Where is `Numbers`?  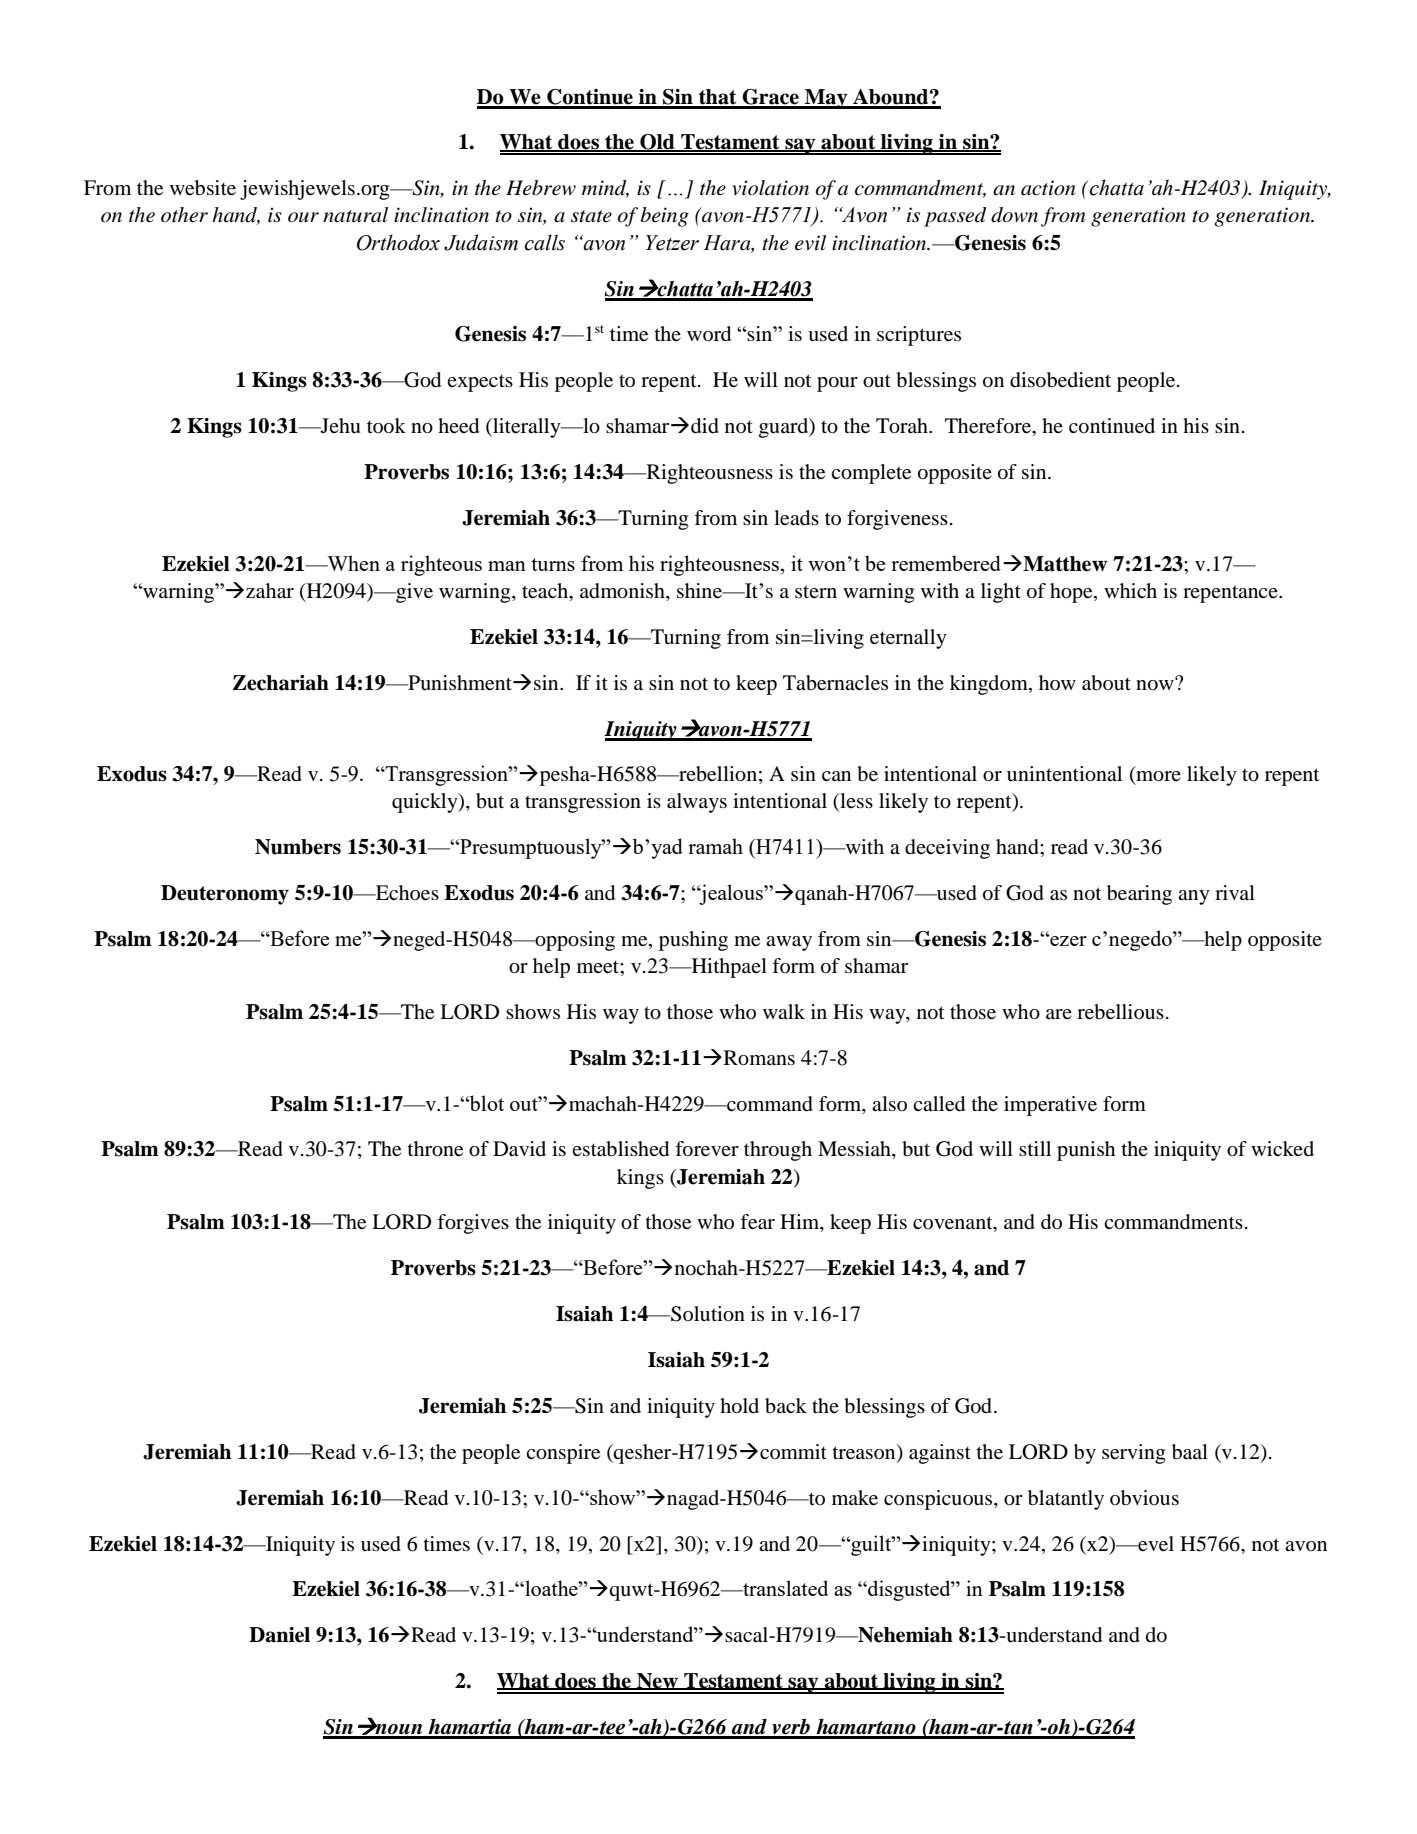 Numbers is located at coordinates (298, 847).
